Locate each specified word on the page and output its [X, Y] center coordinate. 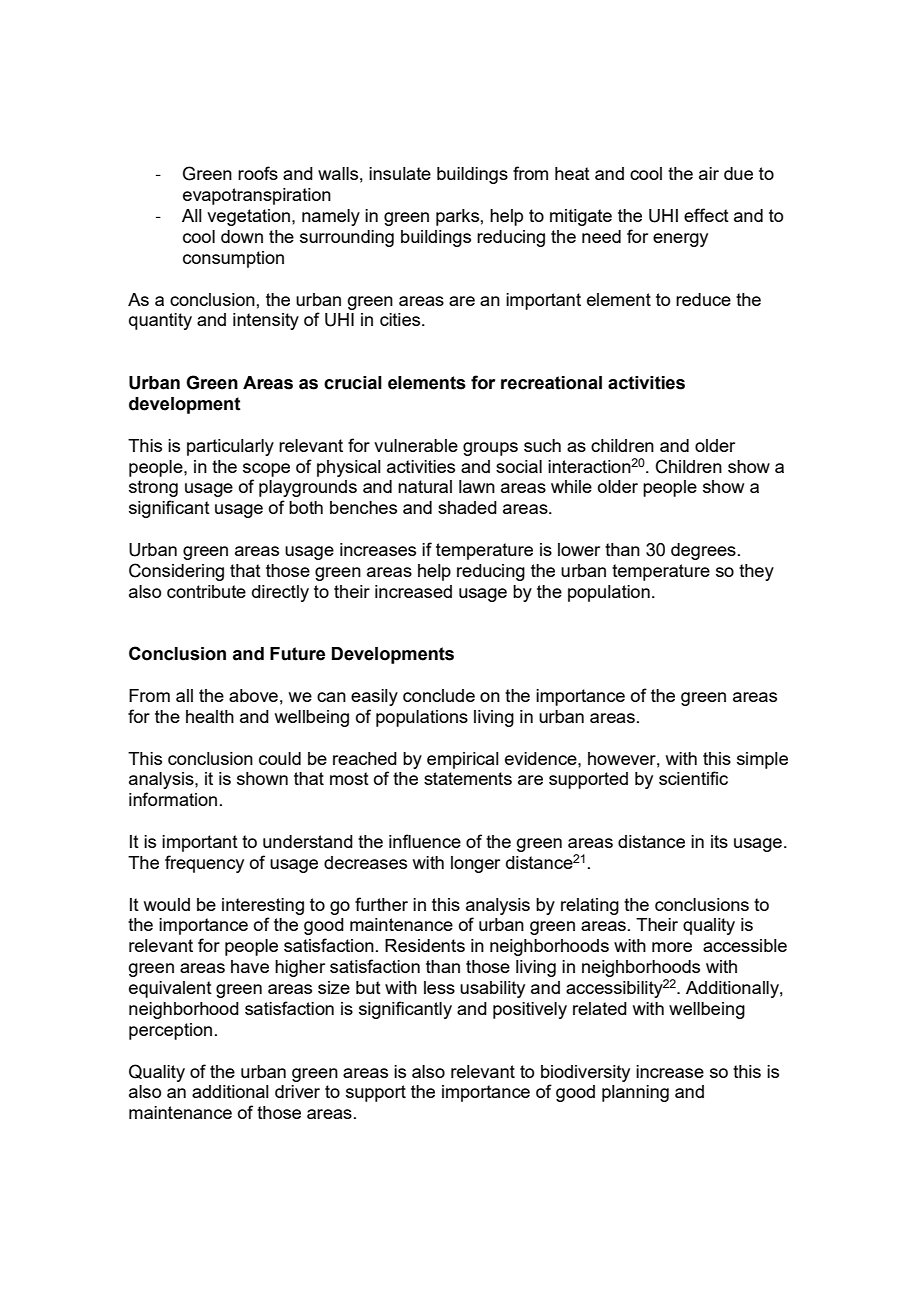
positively [530, 1010]
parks [457, 217]
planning [635, 1093]
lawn [477, 486]
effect [706, 215]
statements [468, 778]
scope [266, 470]
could [280, 758]
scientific [693, 778]
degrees [703, 551]
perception [170, 1031]
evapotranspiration [257, 196]
